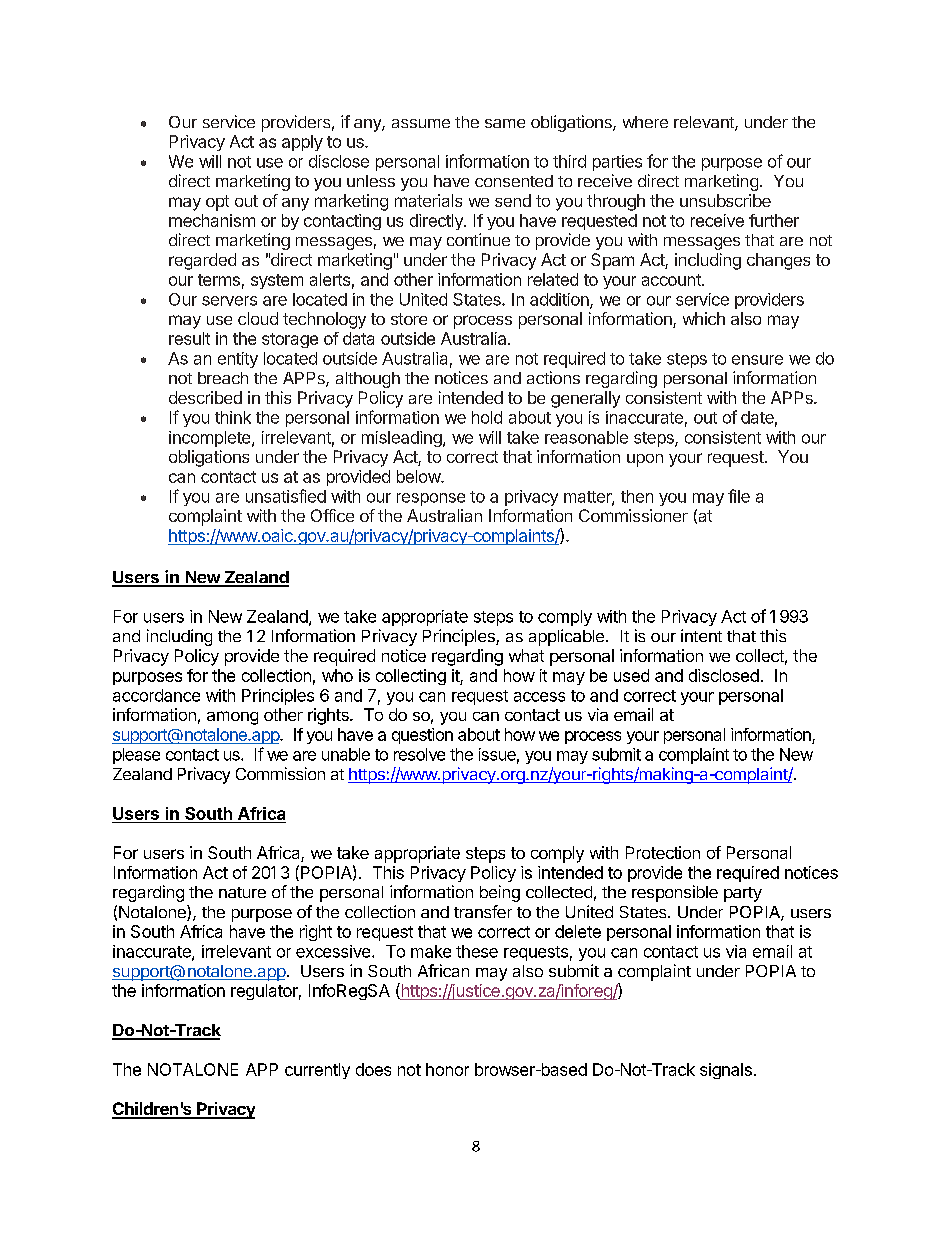 The height and width of the screenshot is (1233, 952). I want to click on question, so click(422, 736).
